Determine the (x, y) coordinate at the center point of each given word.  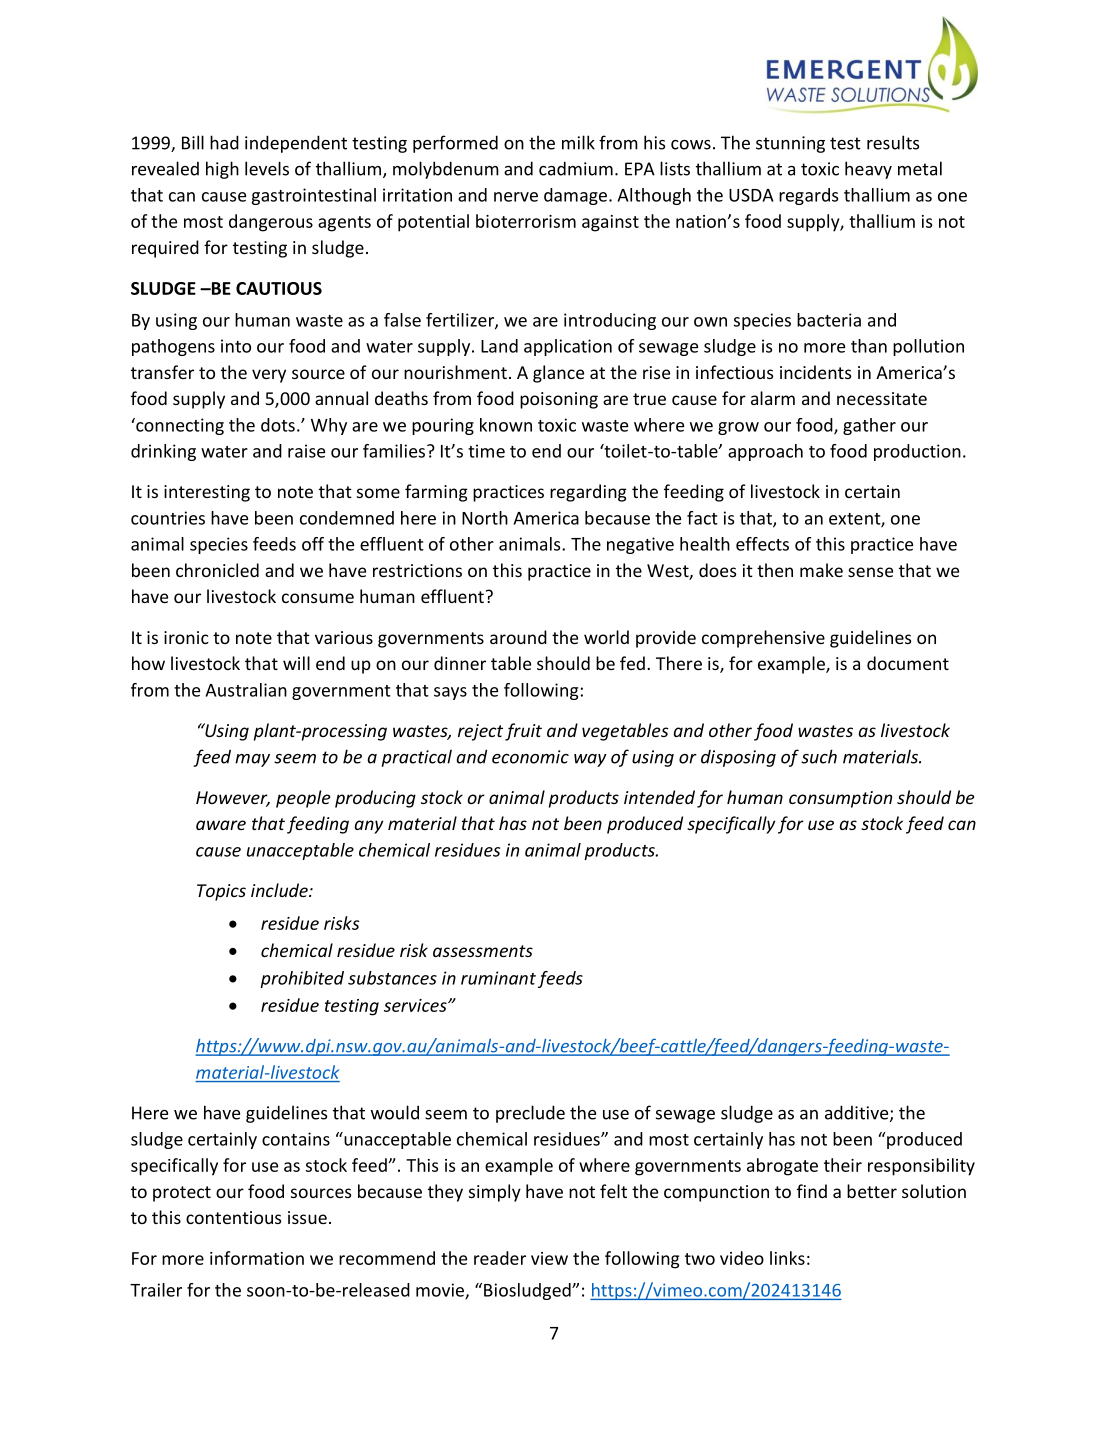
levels (267, 168)
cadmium (576, 168)
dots (278, 425)
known (506, 425)
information (257, 1258)
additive (858, 1113)
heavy (868, 170)
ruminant (498, 978)
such (819, 756)
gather (869, 426)
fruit (523, 732)
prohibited (302, 979)
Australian (246, 690)
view (549, 1258)
